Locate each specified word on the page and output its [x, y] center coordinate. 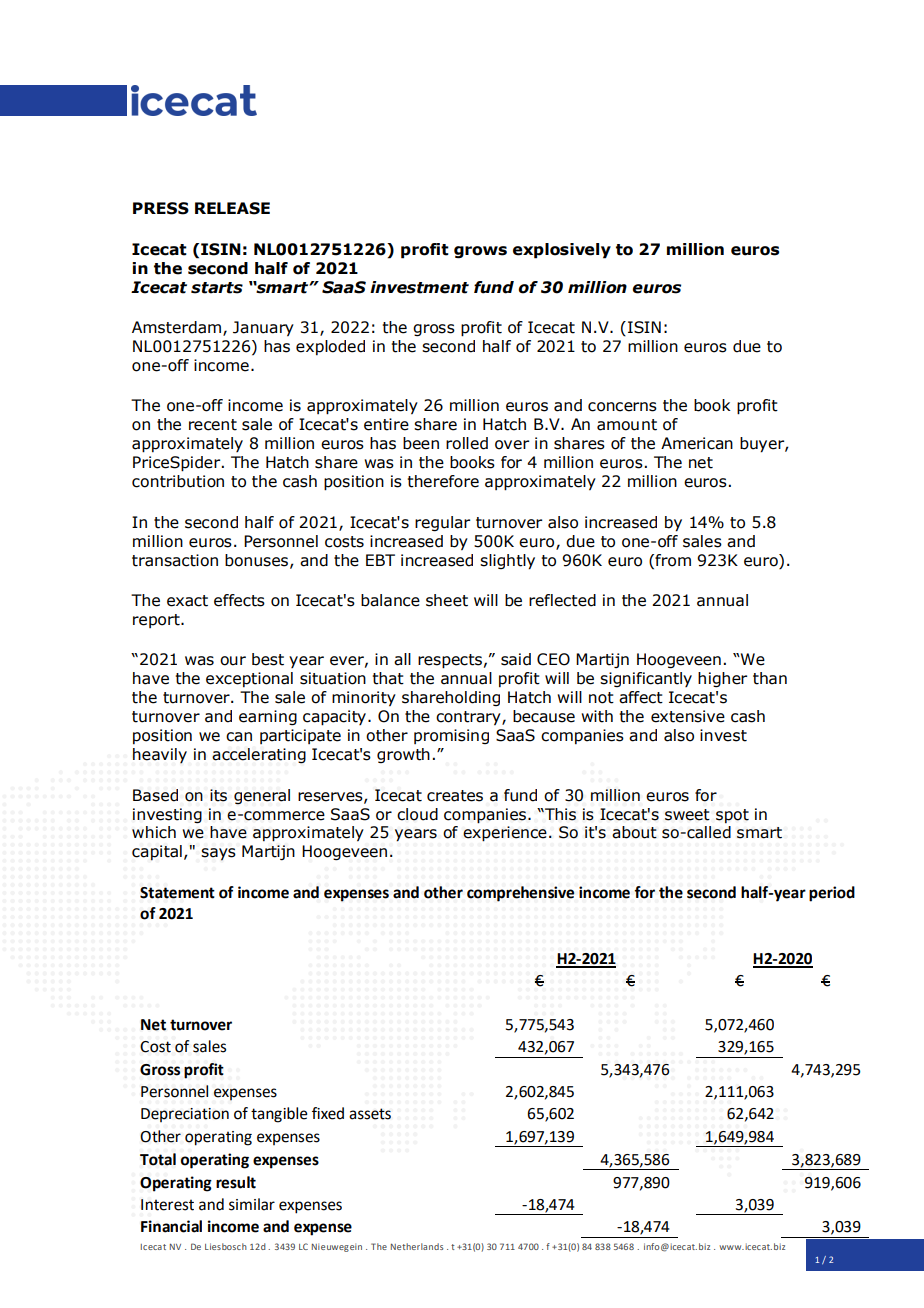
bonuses [256, 560]
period [832, 894]
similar [252, 1204]
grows [480, 252]
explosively [562, 251]
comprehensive [521, 894]
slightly [507, 562]
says [218, 854]
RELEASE [232, 208]
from [672, 560]
